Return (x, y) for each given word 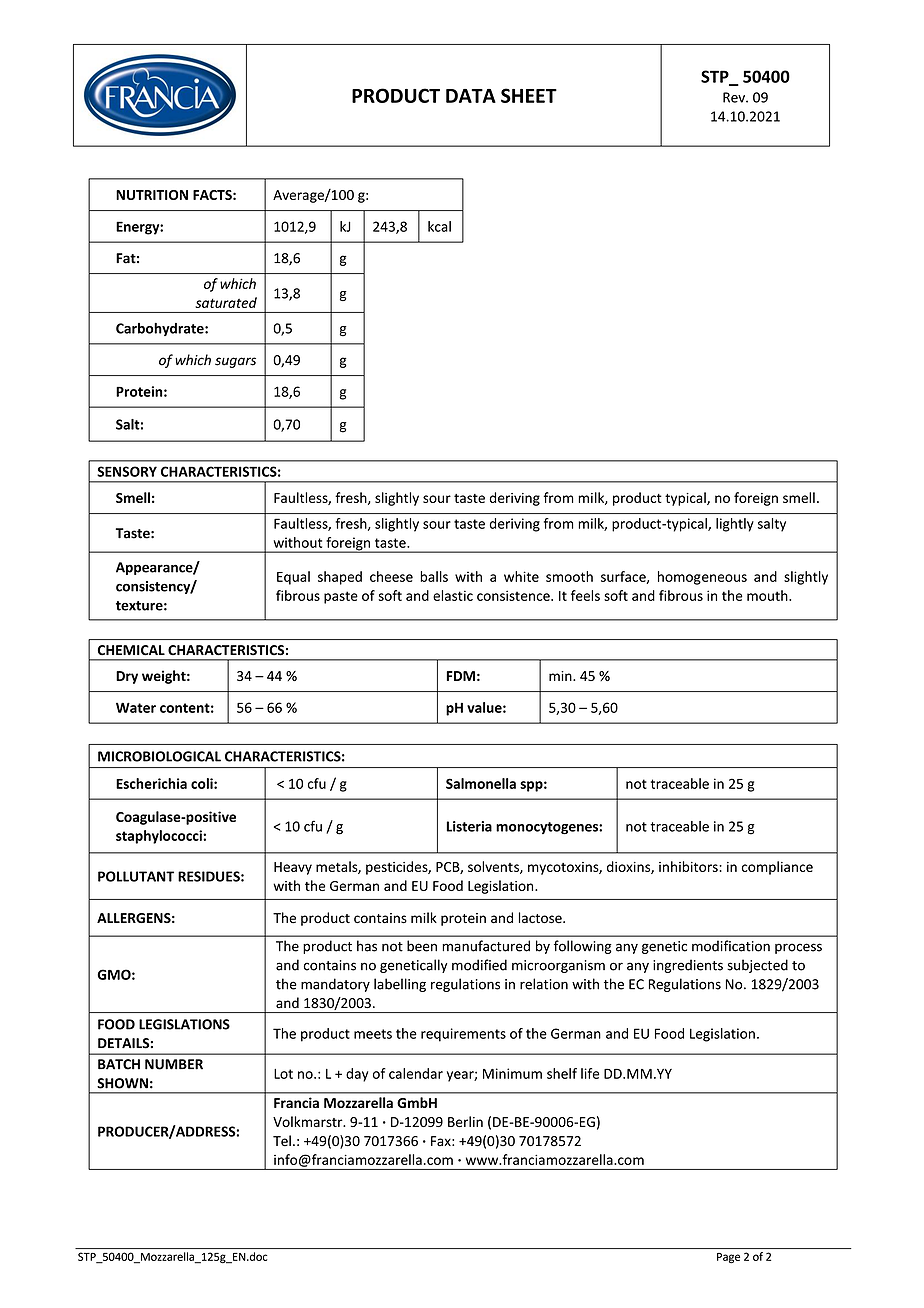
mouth (768, 595)
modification (731, 946)
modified (479, 965)
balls (434, 576)
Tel (282, 1140)
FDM (460, 676)
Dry (127, 677)
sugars (235, 362)
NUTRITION (152, 195)
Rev (735, 97)
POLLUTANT (136, 876)
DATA (471, 96)
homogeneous (702, 578)
